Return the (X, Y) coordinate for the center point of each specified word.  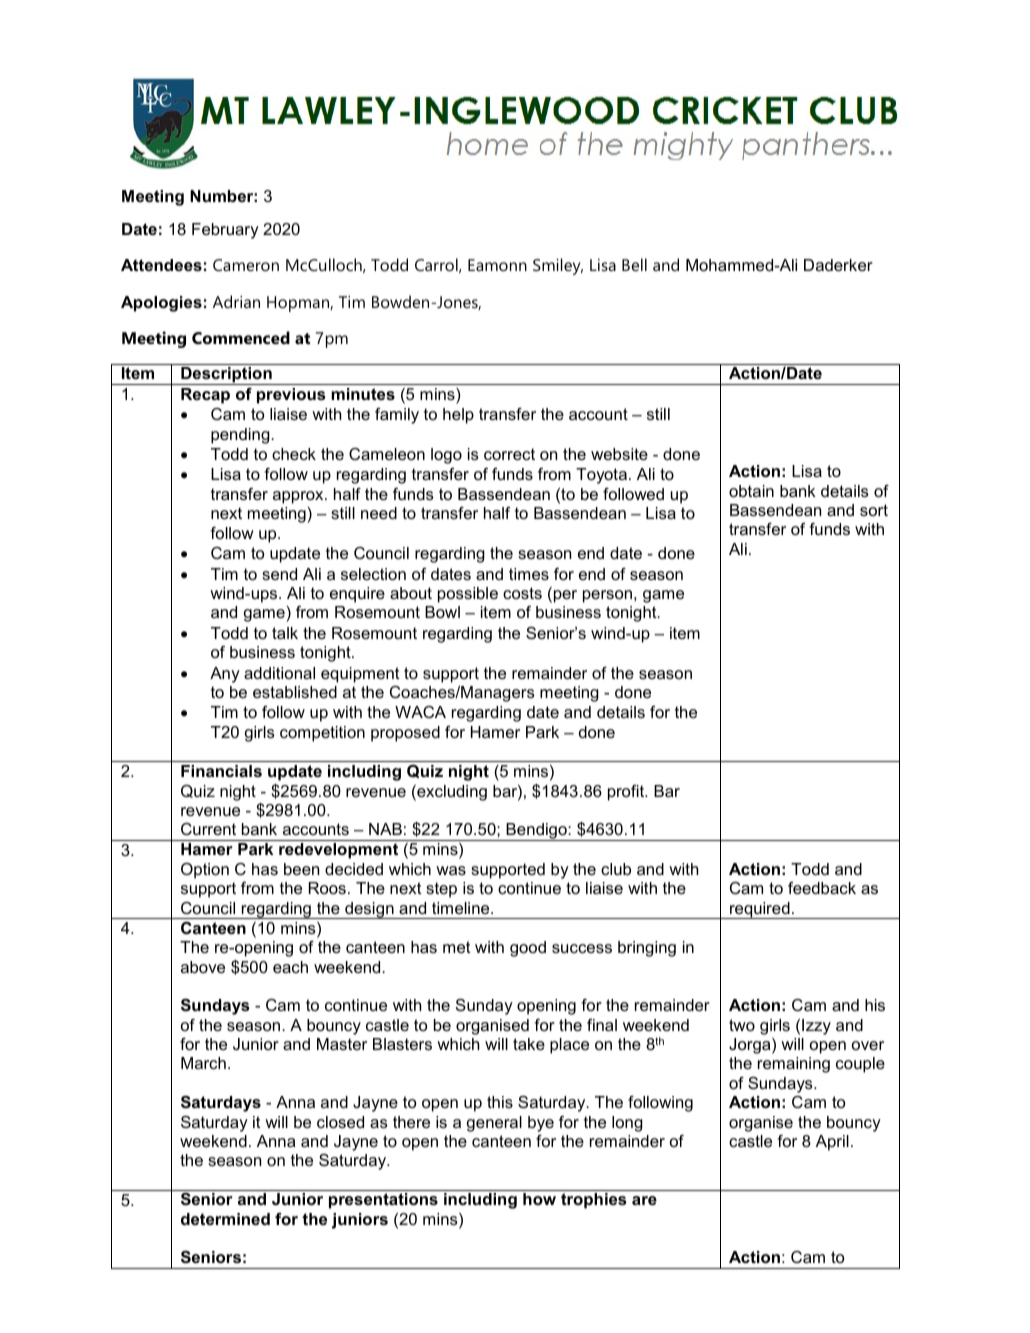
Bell (634, 264)
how (539, 1199)
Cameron (246, 265)
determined (225, 1219)
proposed (405, 734)
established (295, 692)
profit (627, 793)
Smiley (558, 266)
